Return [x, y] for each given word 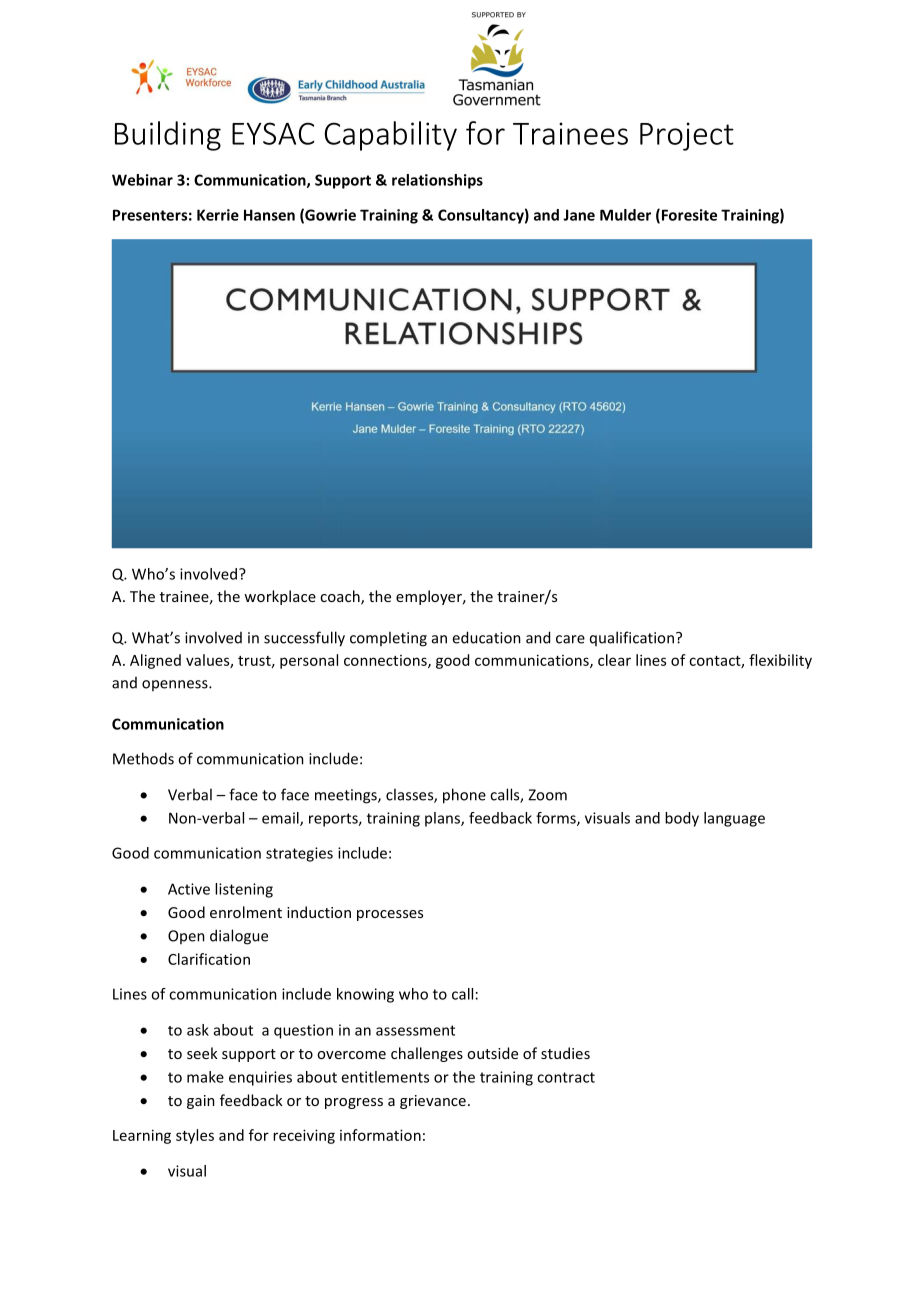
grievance [433, 1102]
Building [168, 136]
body [682, 819]
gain [201, 1102]
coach [341, 597]
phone [464, 796]
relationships [437, 181]
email [281, 819]
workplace [280, 597]
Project [687, 136]
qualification [632, 638]
